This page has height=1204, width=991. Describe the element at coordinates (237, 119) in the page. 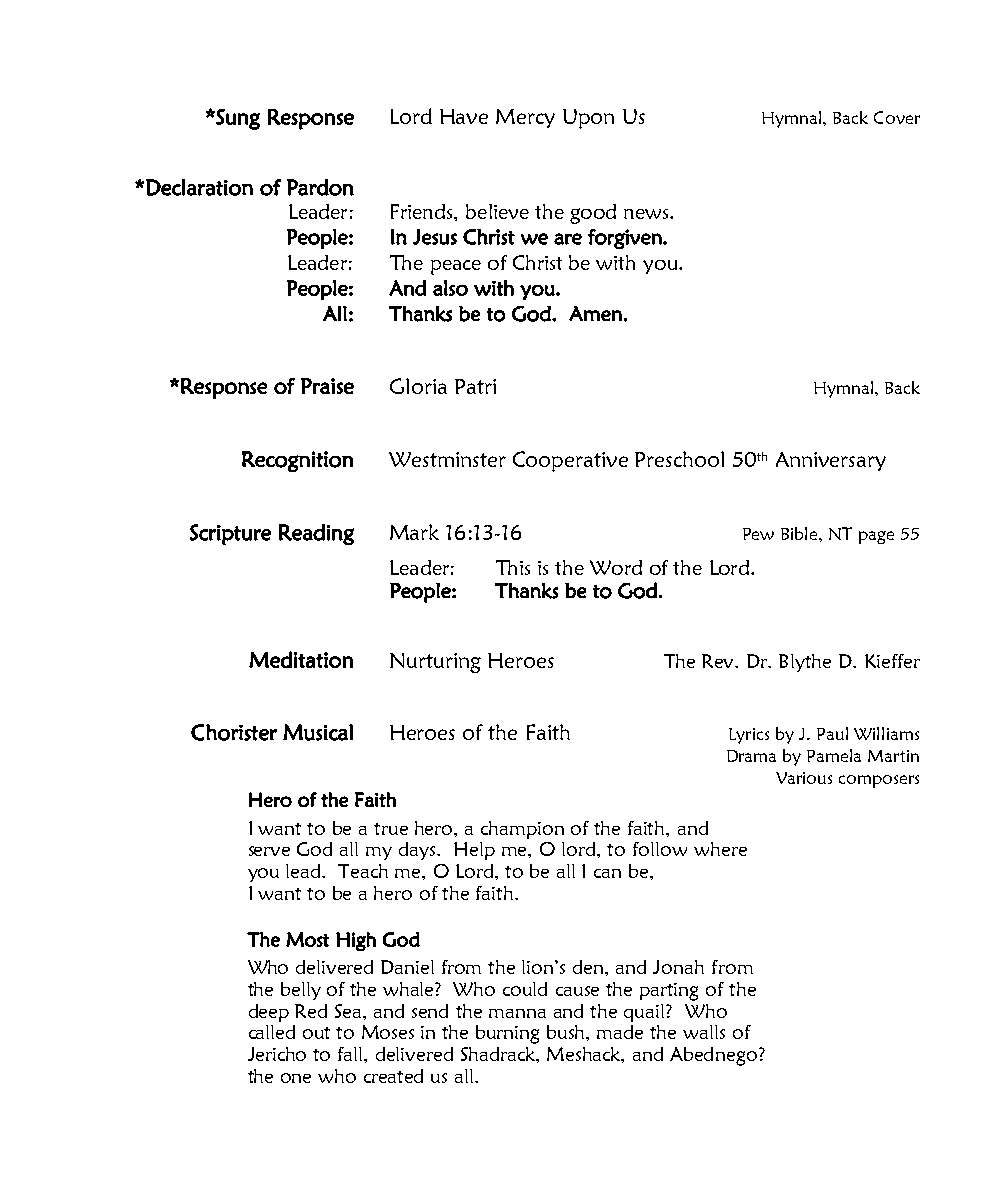

I see `Sung` at that location.
